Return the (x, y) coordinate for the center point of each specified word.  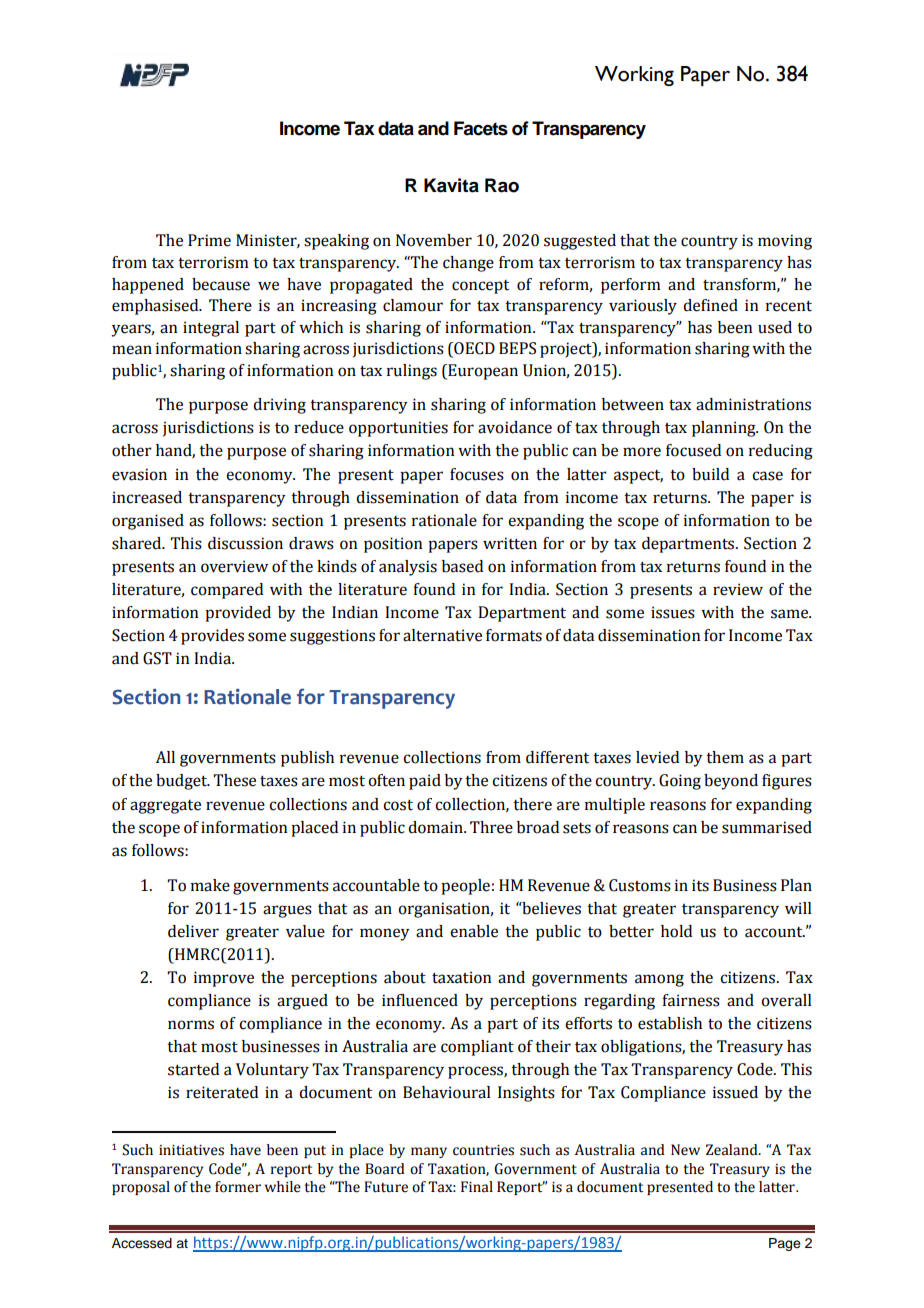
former (238, 1187)
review (738, 589)
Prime (209, 240)
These (234, 780)
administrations (753, 404)
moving (785, 242)
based (462, 566)
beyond (731, 782)
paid (425, 782)
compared (227, 591)
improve (224, 979)
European (482, 372)
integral (211, 329)
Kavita (451, 185)
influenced (420, 1000)
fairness (691, 1000)
